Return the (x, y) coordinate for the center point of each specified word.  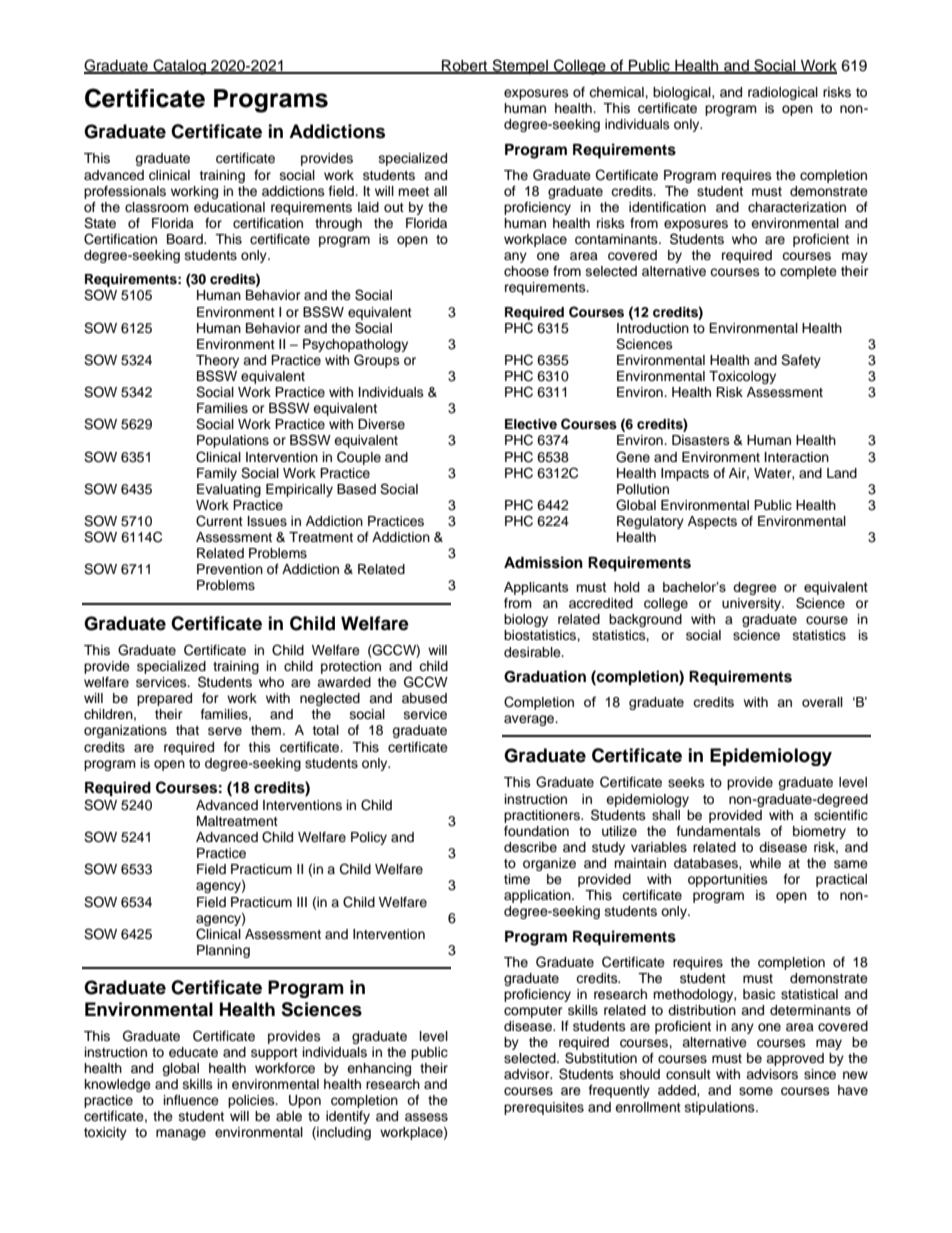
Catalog (179, 67)
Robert (465, 66)
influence (191, 1100)
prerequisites (544, 1108)
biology (526, 620)
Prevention (230, 569)
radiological (783, 93)
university (752, 604)
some (756, 1091)
